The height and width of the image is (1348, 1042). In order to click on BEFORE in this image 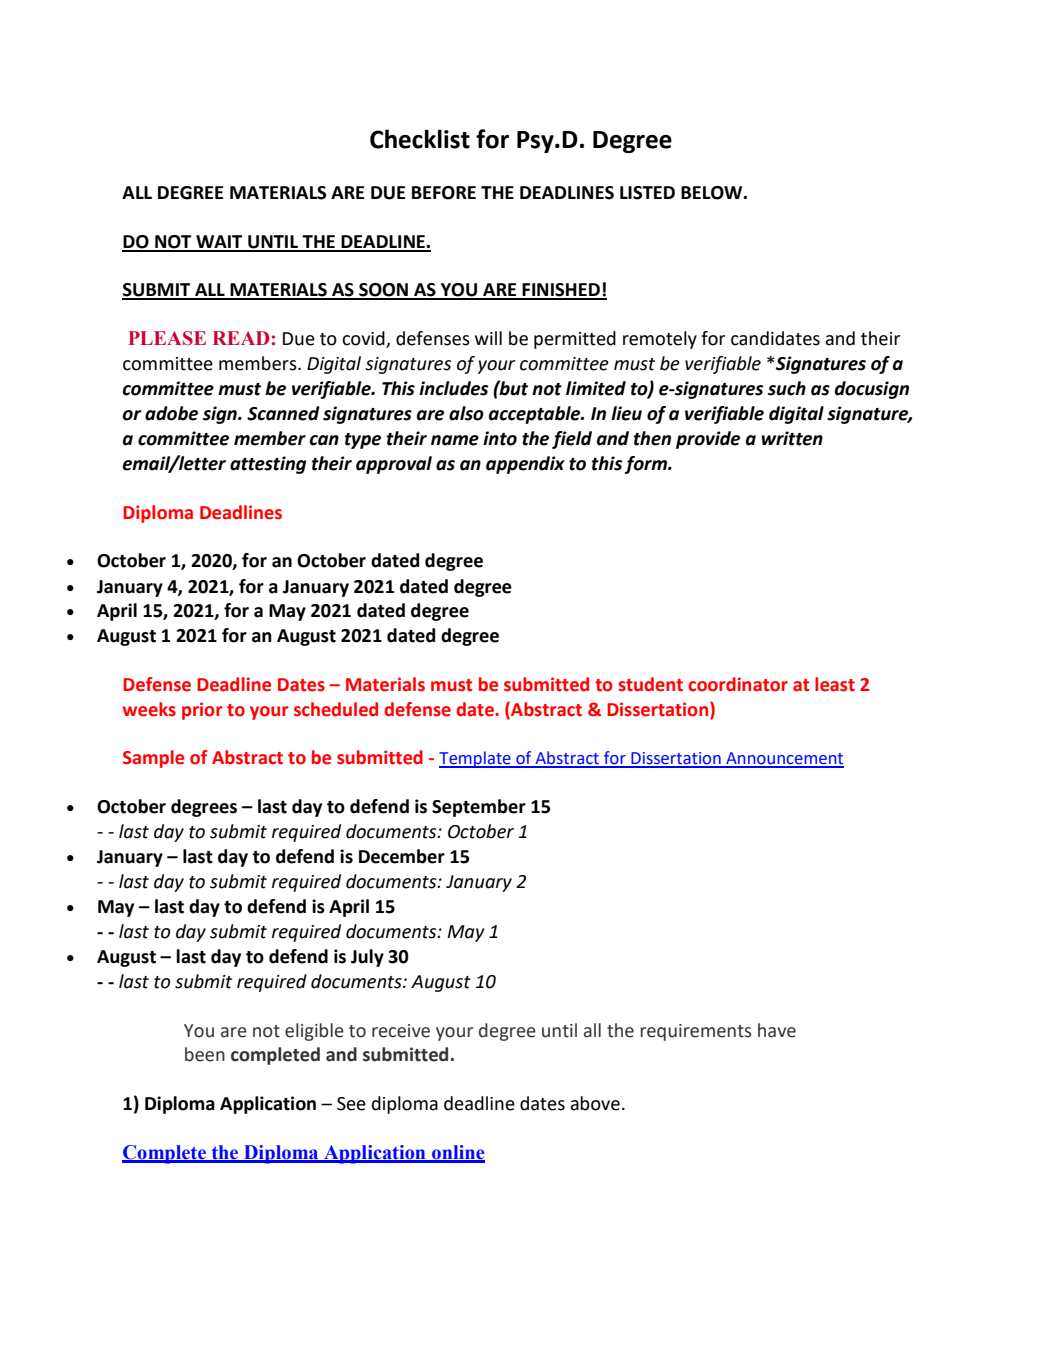, I will do `click(444, 193)`.
